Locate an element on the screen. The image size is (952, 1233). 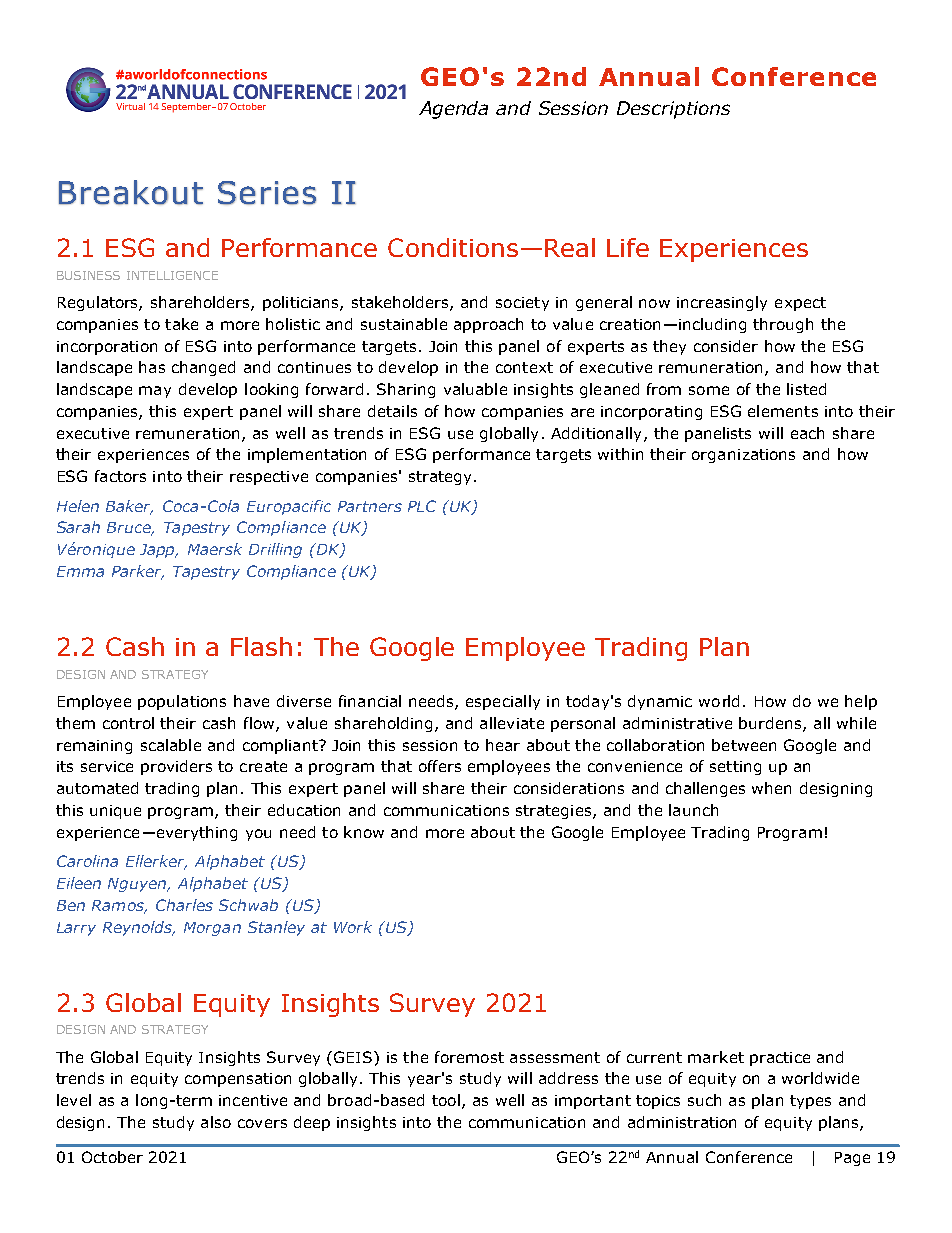
valuable is located at coordinates (475, 389).
